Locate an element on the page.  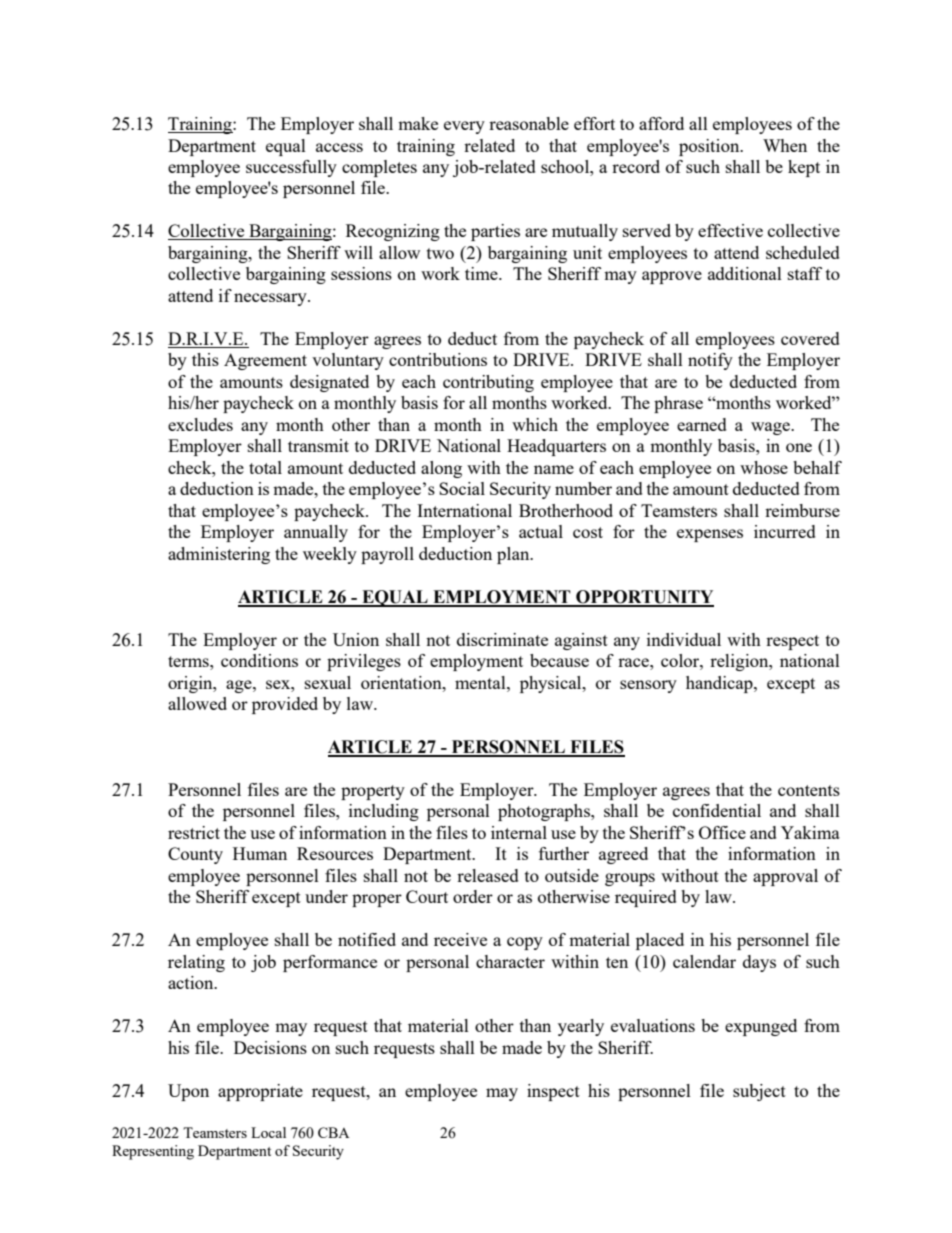
Local is located at coordinates (268, 1132).
